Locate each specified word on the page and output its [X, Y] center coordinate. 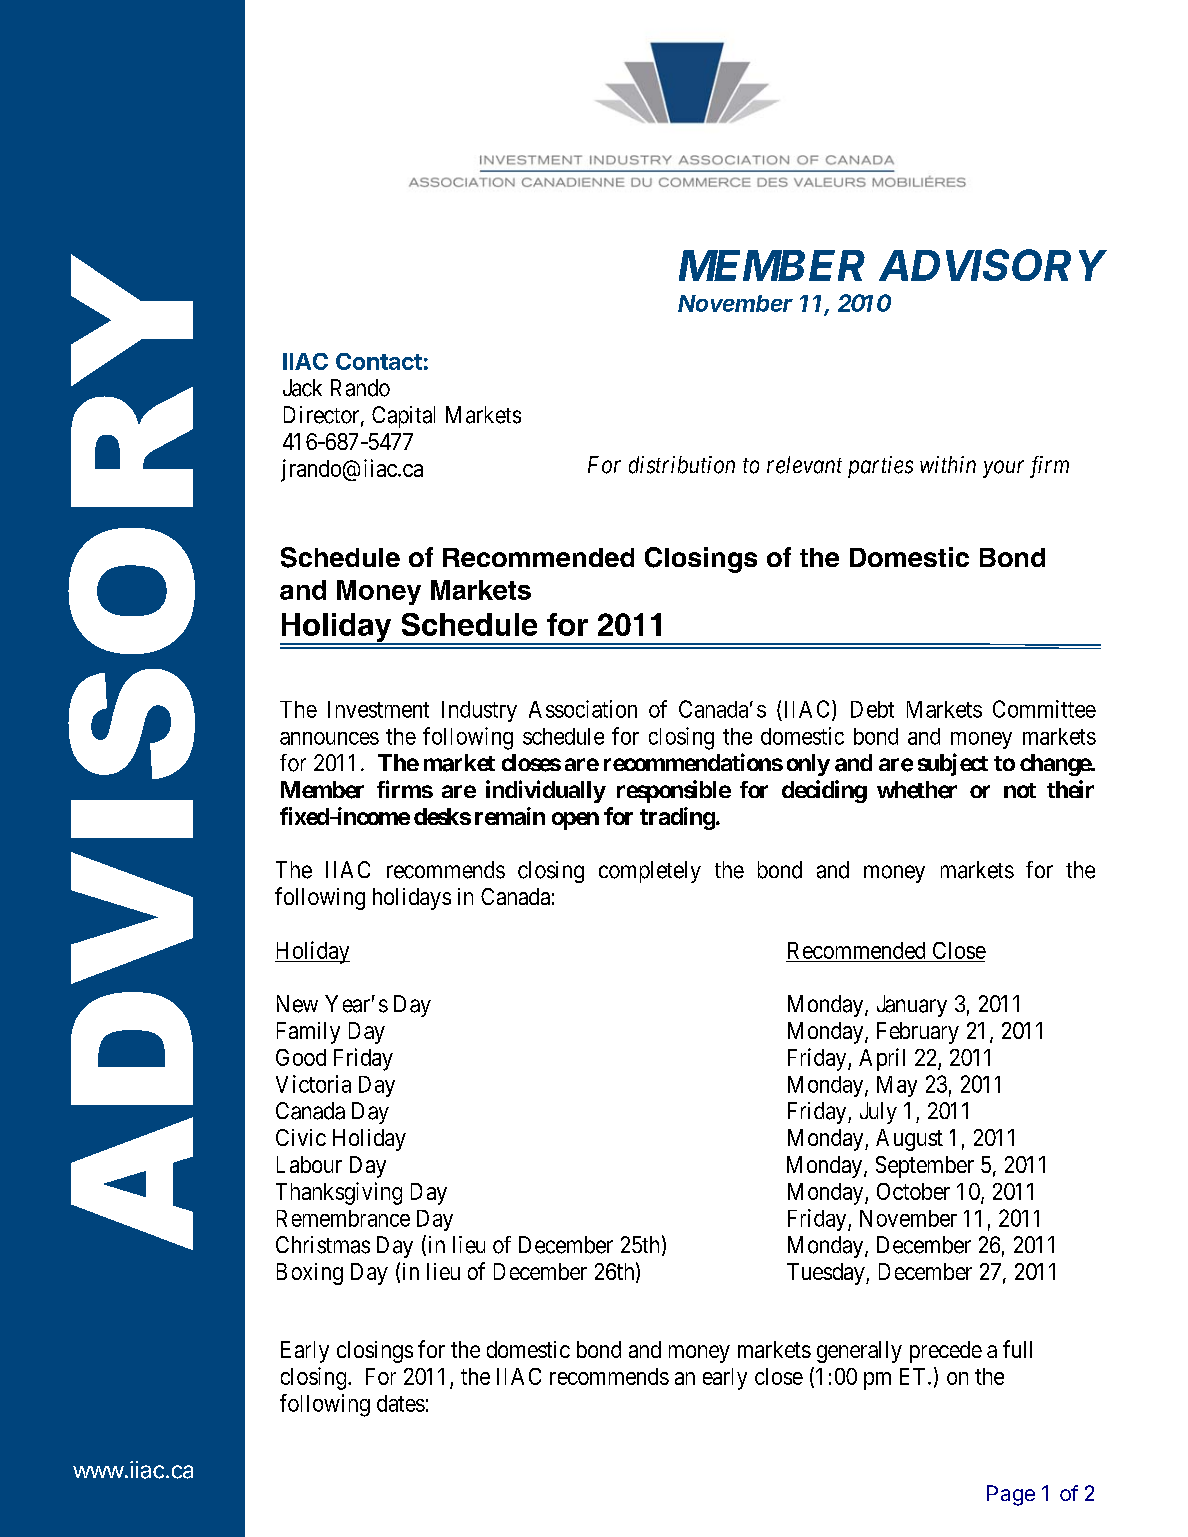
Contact [379, 361]
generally [859, 1352]
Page [1011, 1495]
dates [401, 1403]
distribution [682, 465]
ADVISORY [993, 265]
